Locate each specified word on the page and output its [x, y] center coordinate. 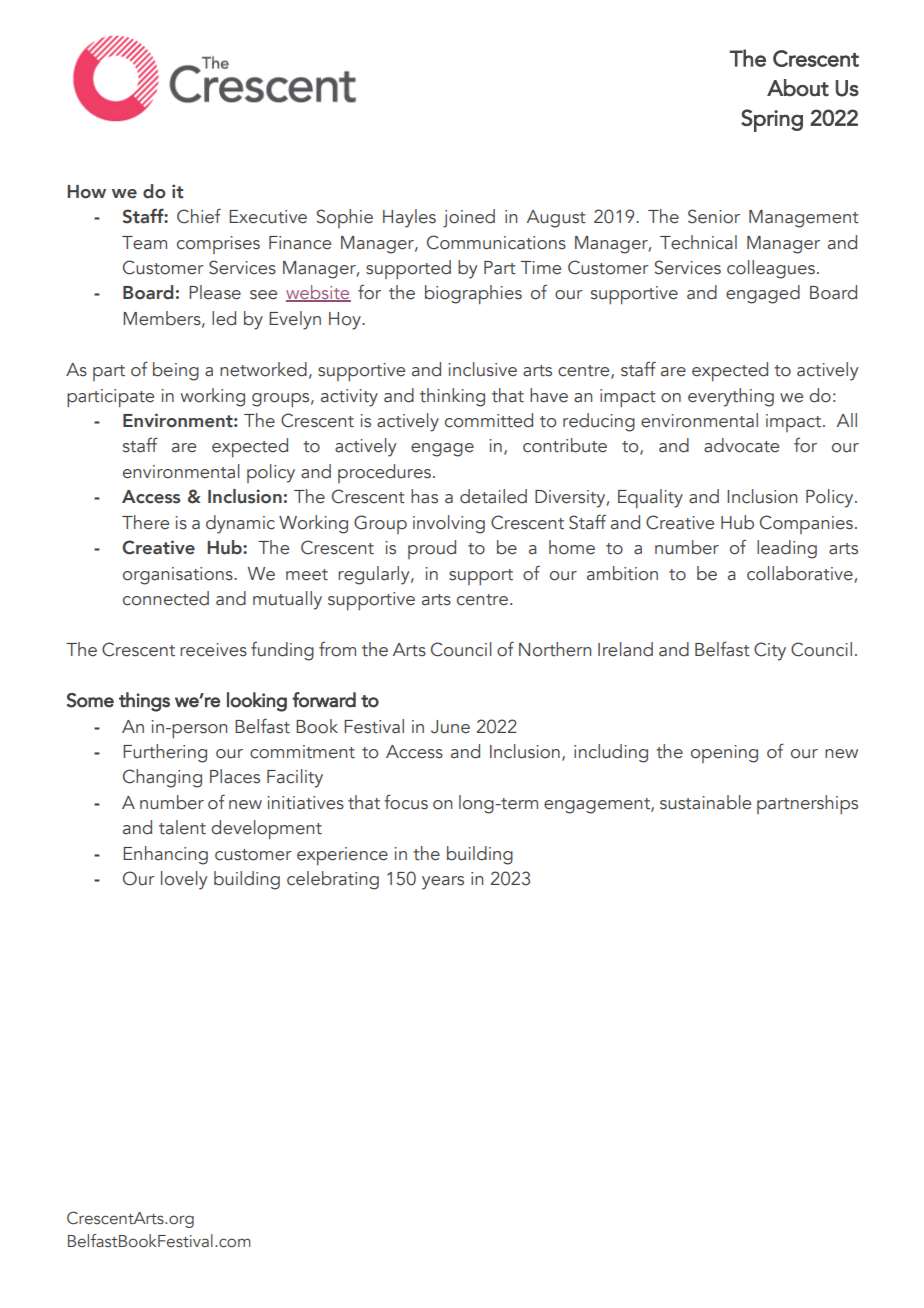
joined [469, 218]
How [86, 192]
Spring [772, 120]
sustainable [705, 802]
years [443, 883]
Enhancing [165, 855]
